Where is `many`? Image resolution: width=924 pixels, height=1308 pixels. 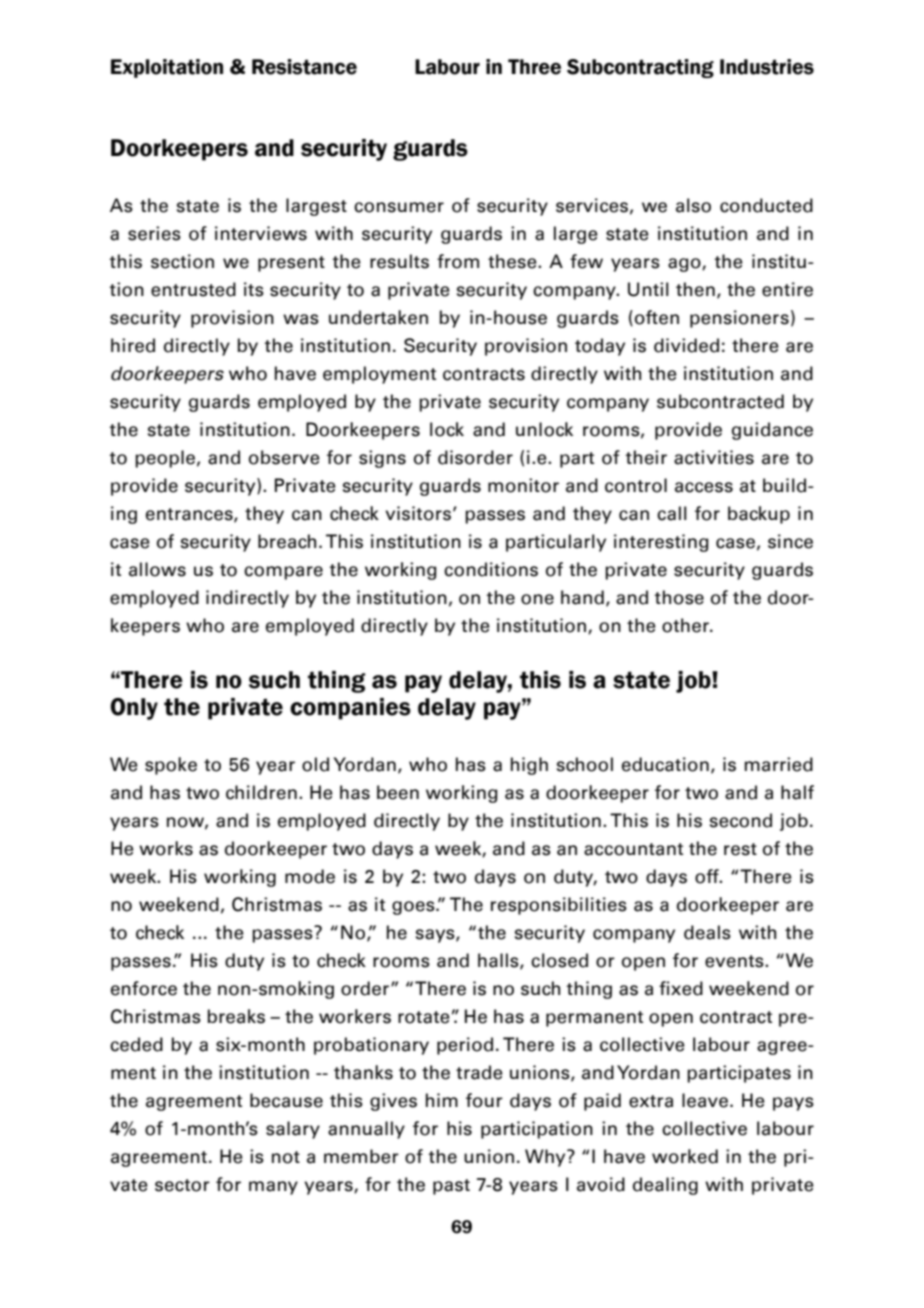
many is located at coordinates (273, 1188).
